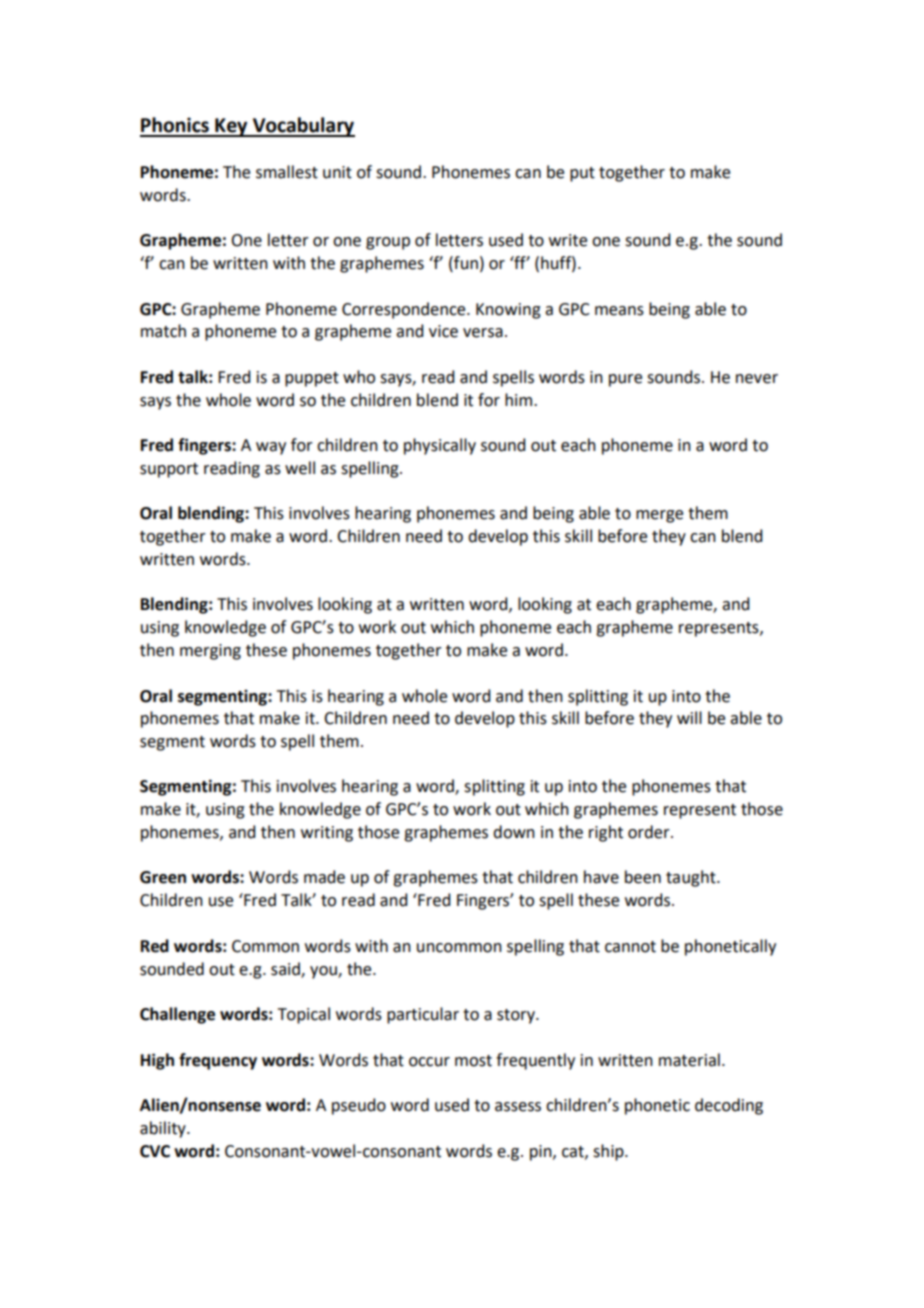  I want to click on merging, so click(210, 652).
